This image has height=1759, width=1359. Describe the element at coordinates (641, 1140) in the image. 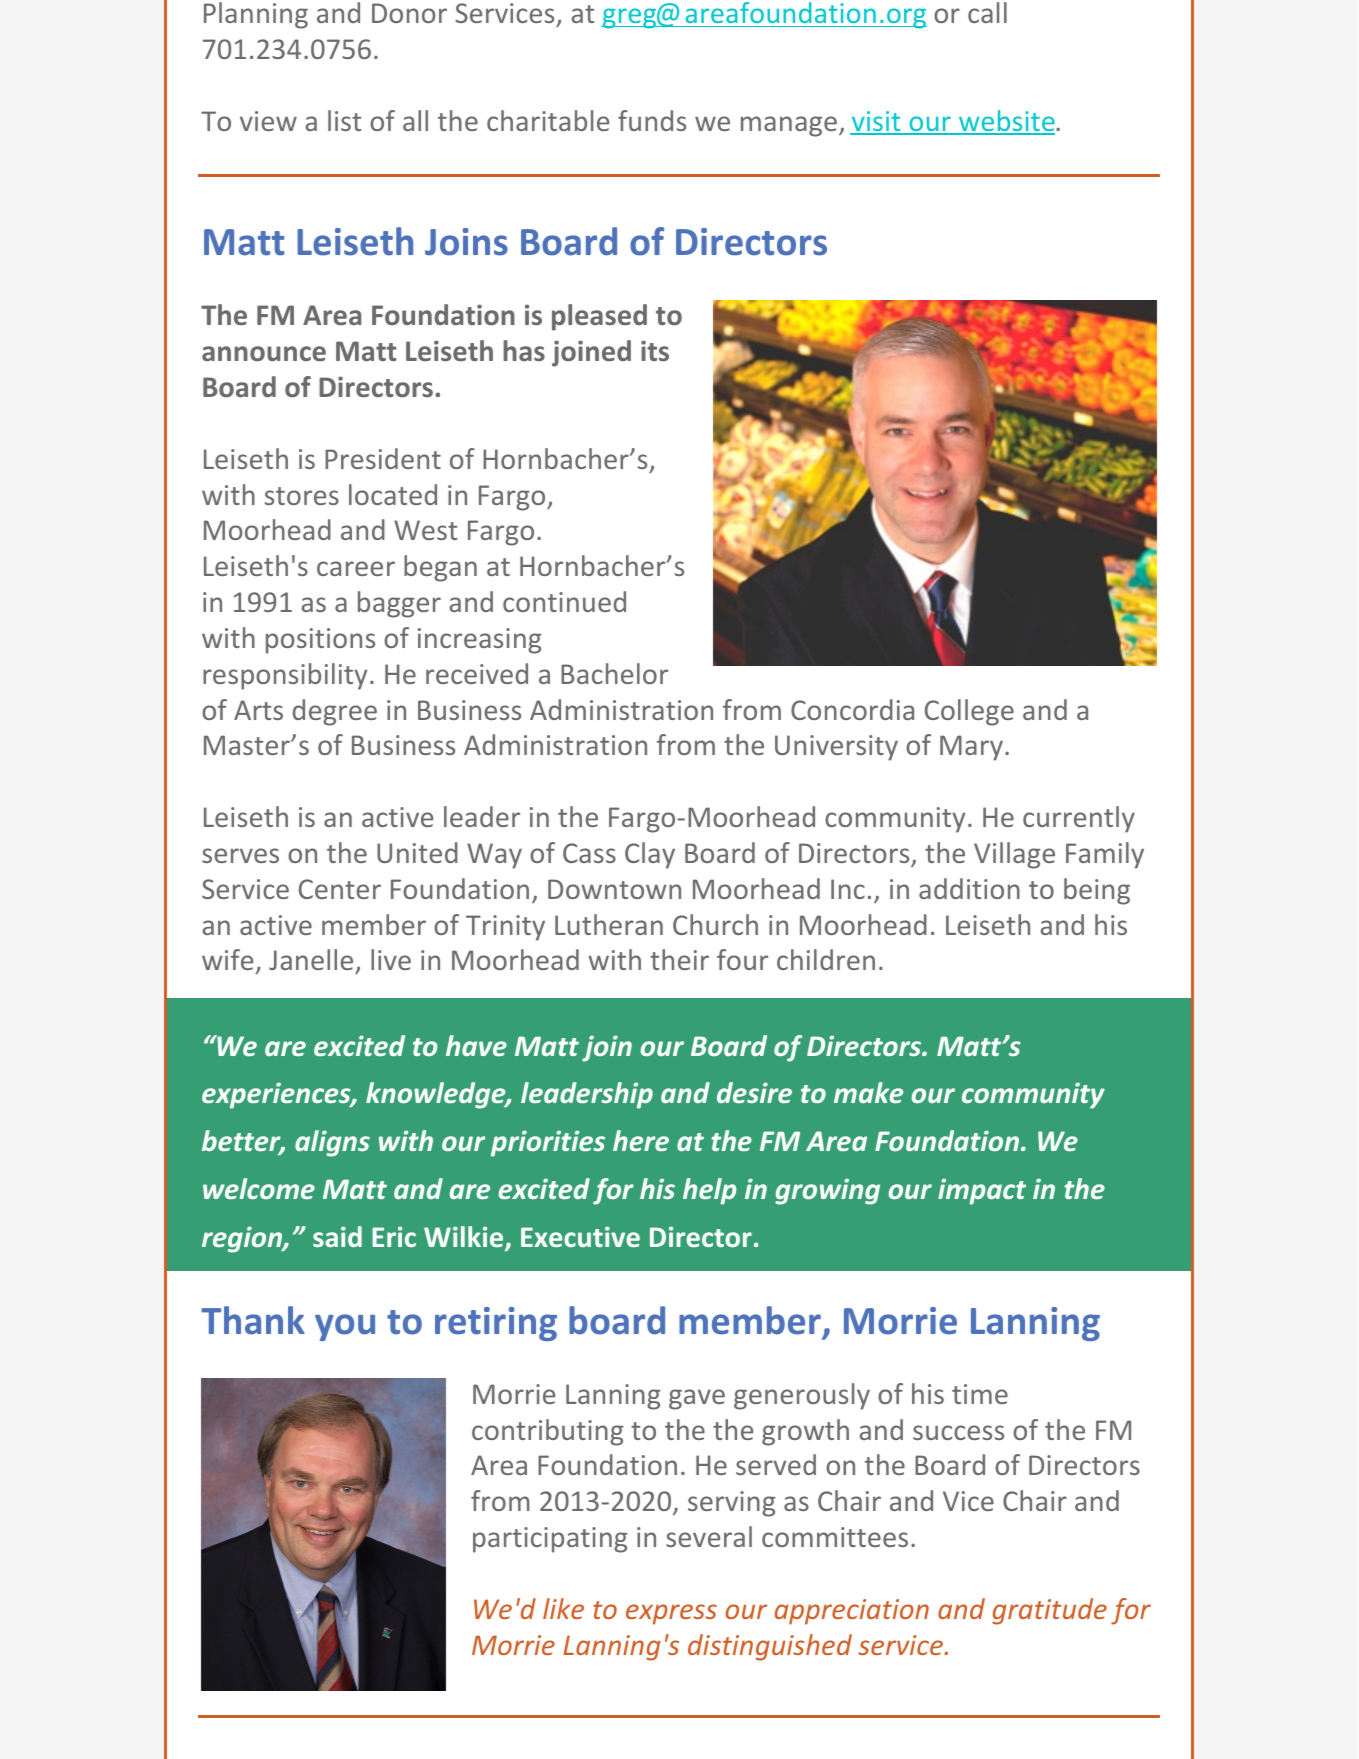

I see `here` at that location.
